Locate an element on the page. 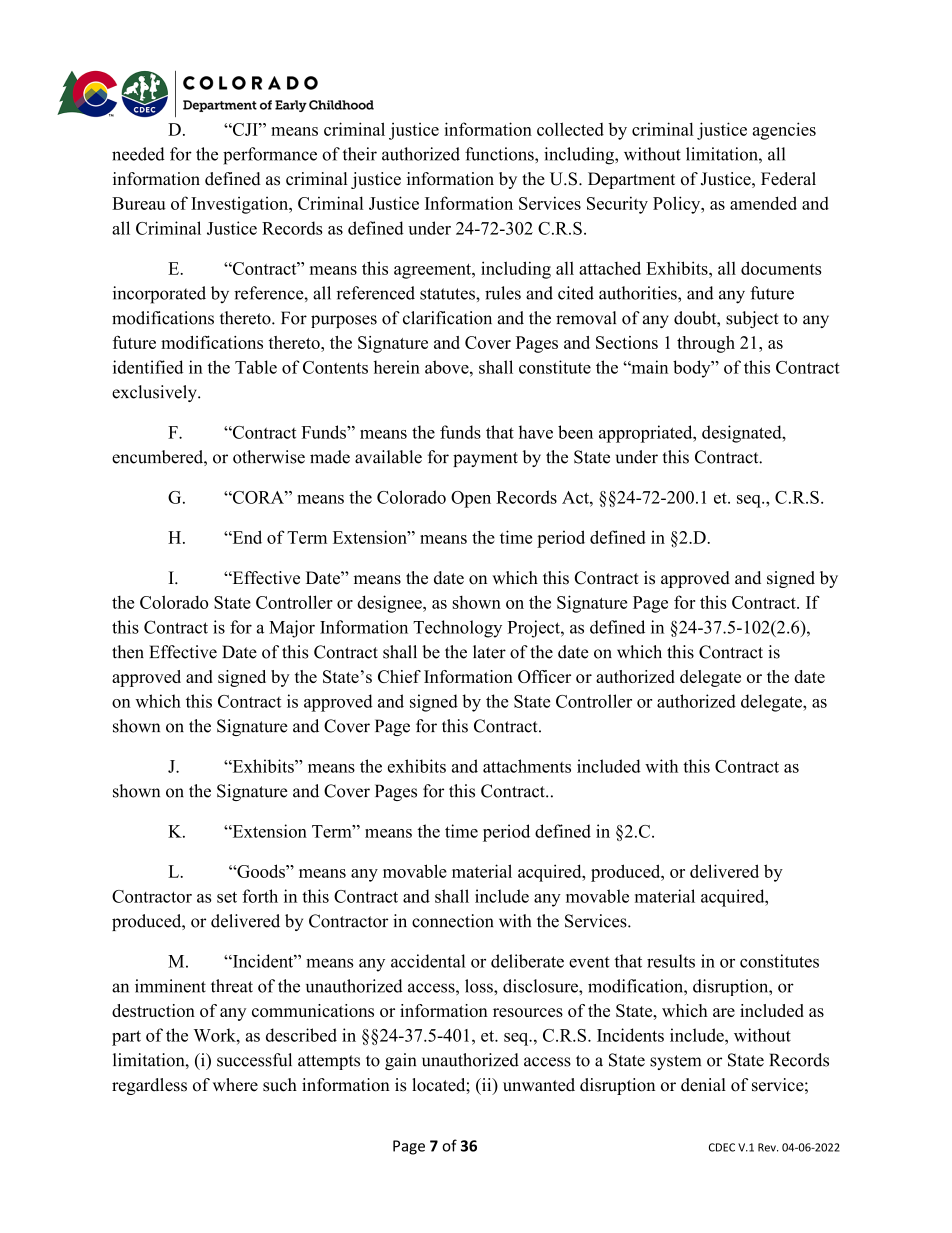 Image resolution: width=952 pixels, height=1233 pixels. body is located at coordinates (693, 369).
